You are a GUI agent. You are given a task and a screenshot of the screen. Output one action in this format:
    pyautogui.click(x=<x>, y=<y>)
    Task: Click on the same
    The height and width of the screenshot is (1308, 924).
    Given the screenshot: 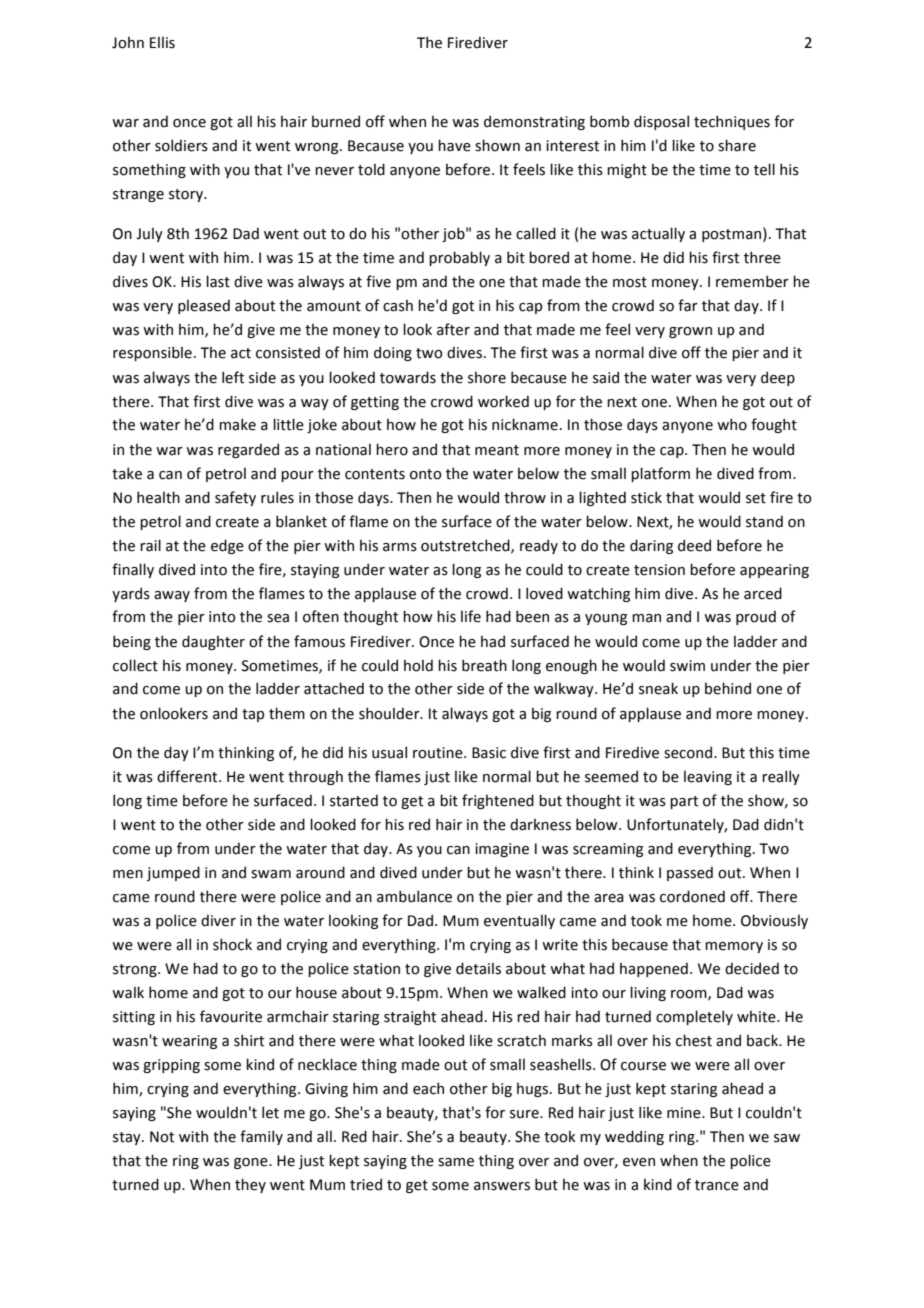 What is the action you would take?
    pyautogui.click(x=456, y=1162)
